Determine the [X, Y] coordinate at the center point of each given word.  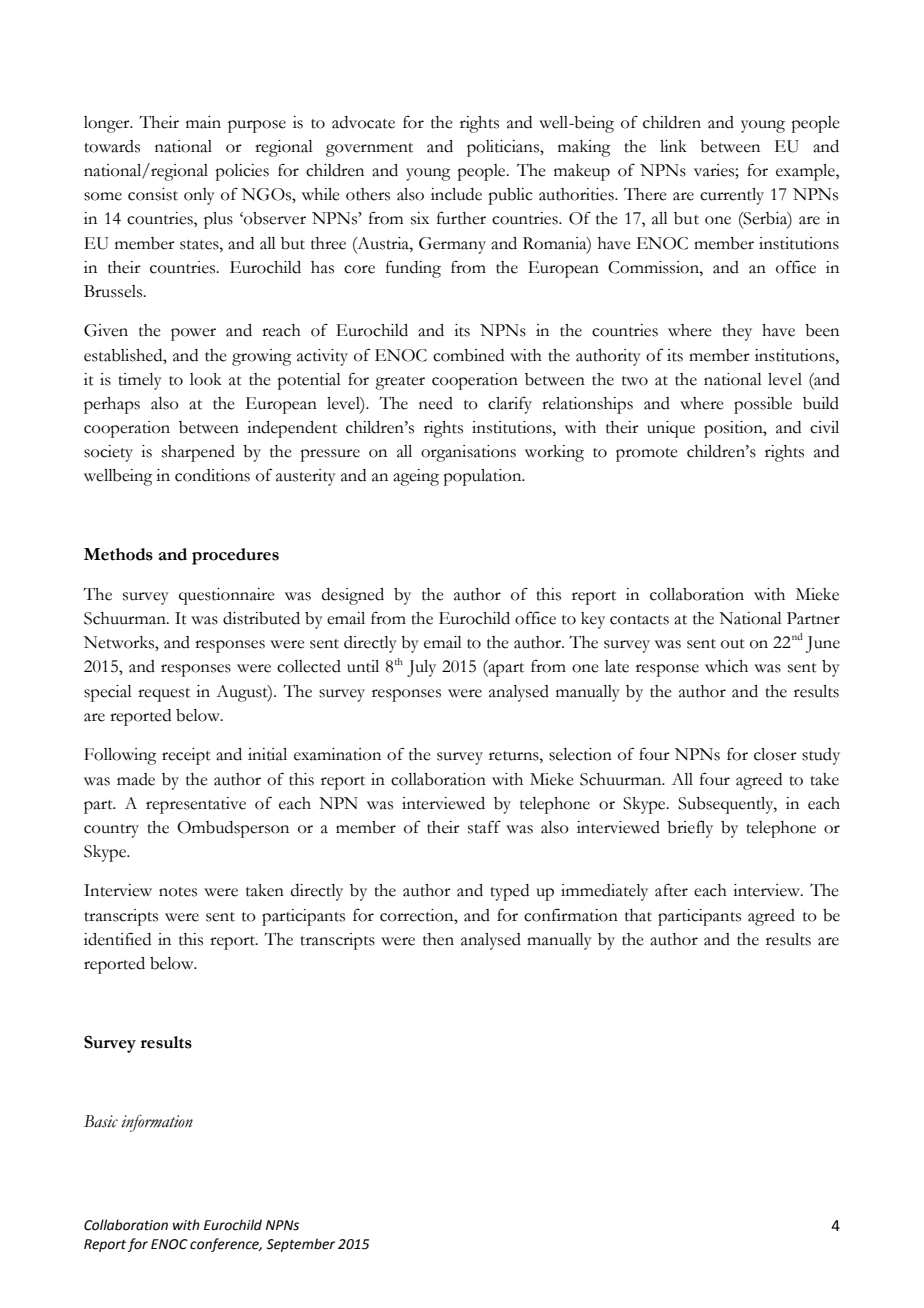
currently [732, 196]
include [456, 194]
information [157, 1123]
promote [647, 455]
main [203, 122]
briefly [690, 829]
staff [484, 827]
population [483, 477]
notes [178, 892]
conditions [212, 475]
